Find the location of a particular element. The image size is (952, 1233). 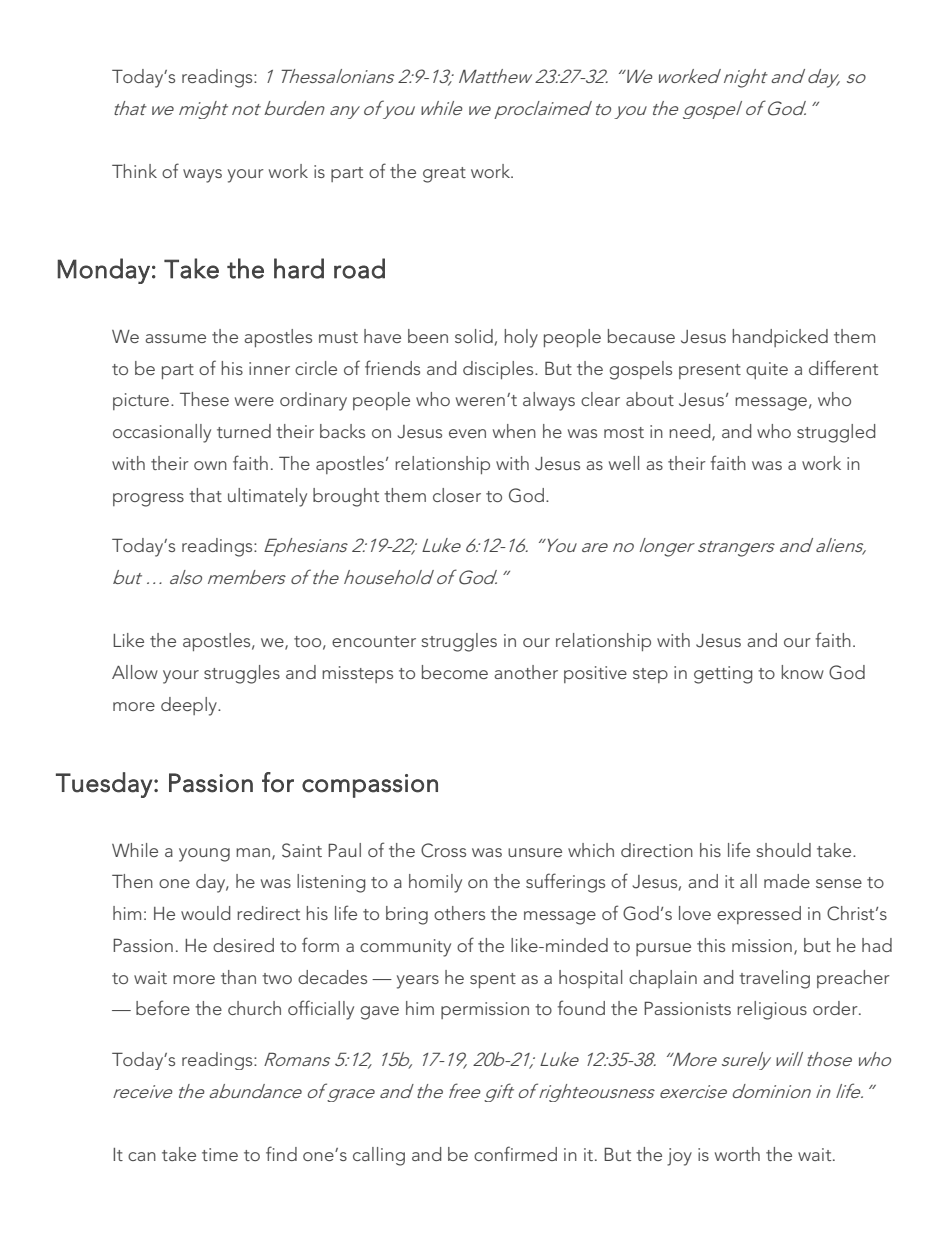

time is located at coordinates (220, 1154).
